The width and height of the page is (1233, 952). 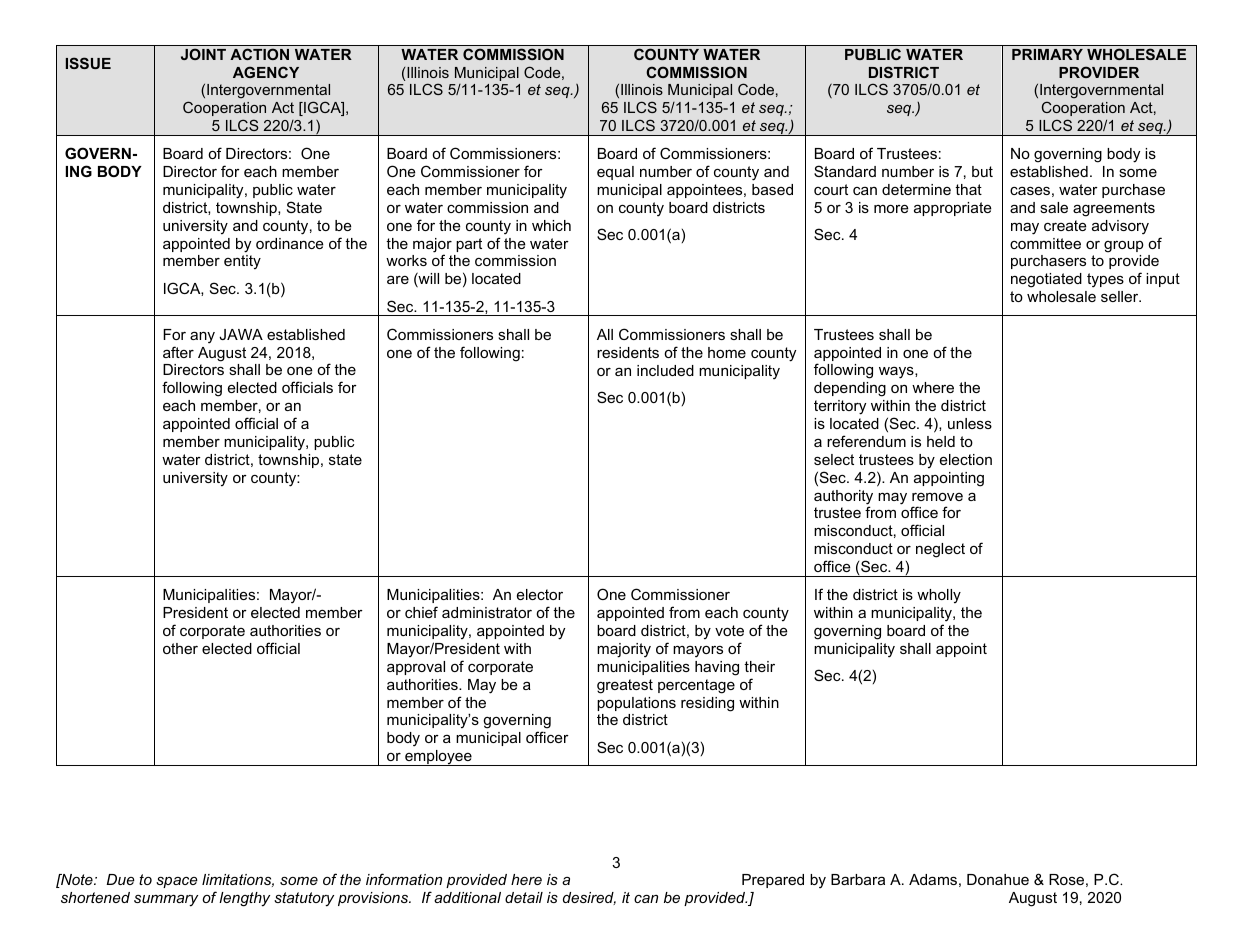 What do you see at coordinates (1047, 54) in the page?
I see `PRIMARY` at bounding box center [1047, 54].
